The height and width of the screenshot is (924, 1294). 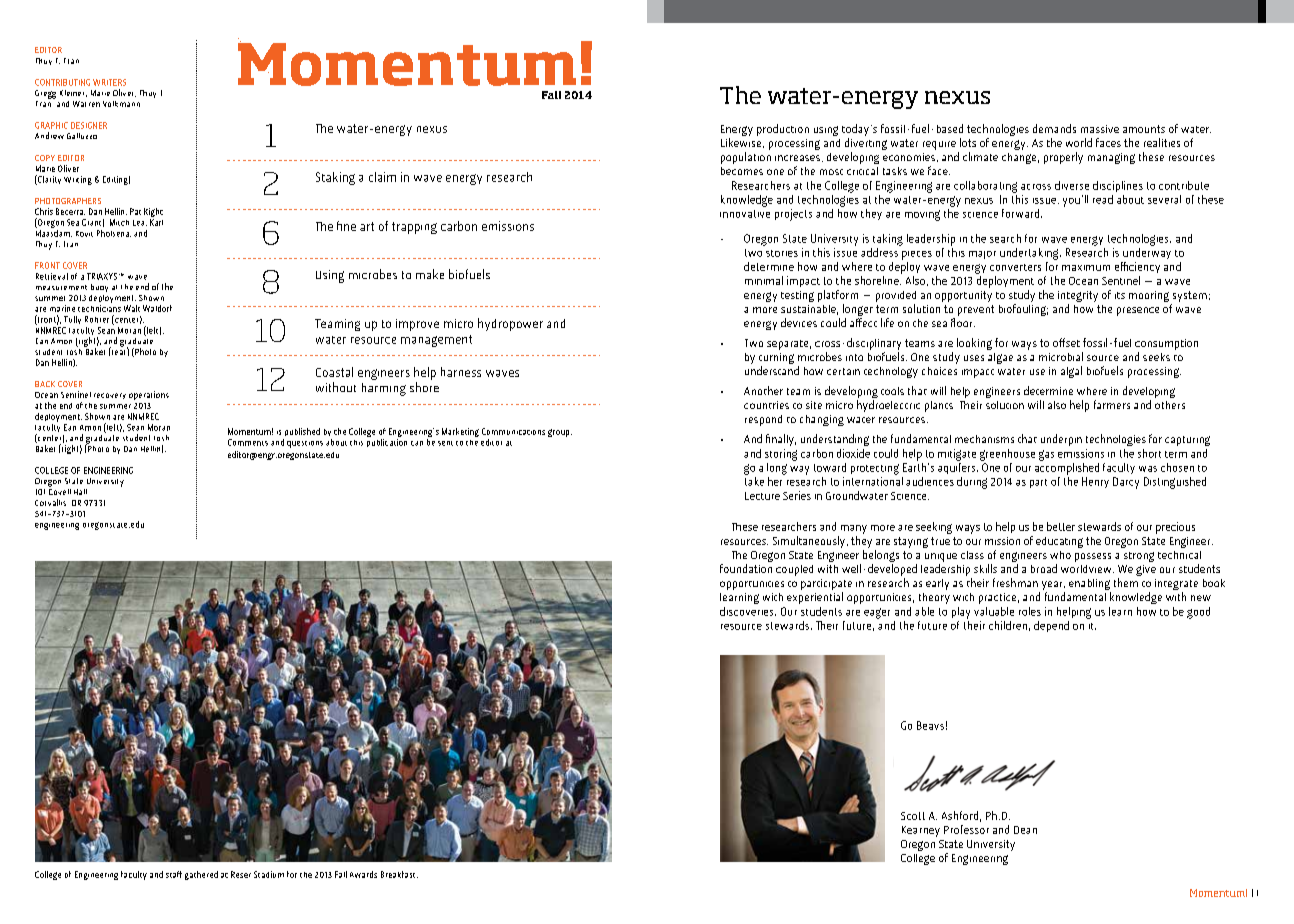 I want to click on Waldorf, so click(x=157, y=308).
